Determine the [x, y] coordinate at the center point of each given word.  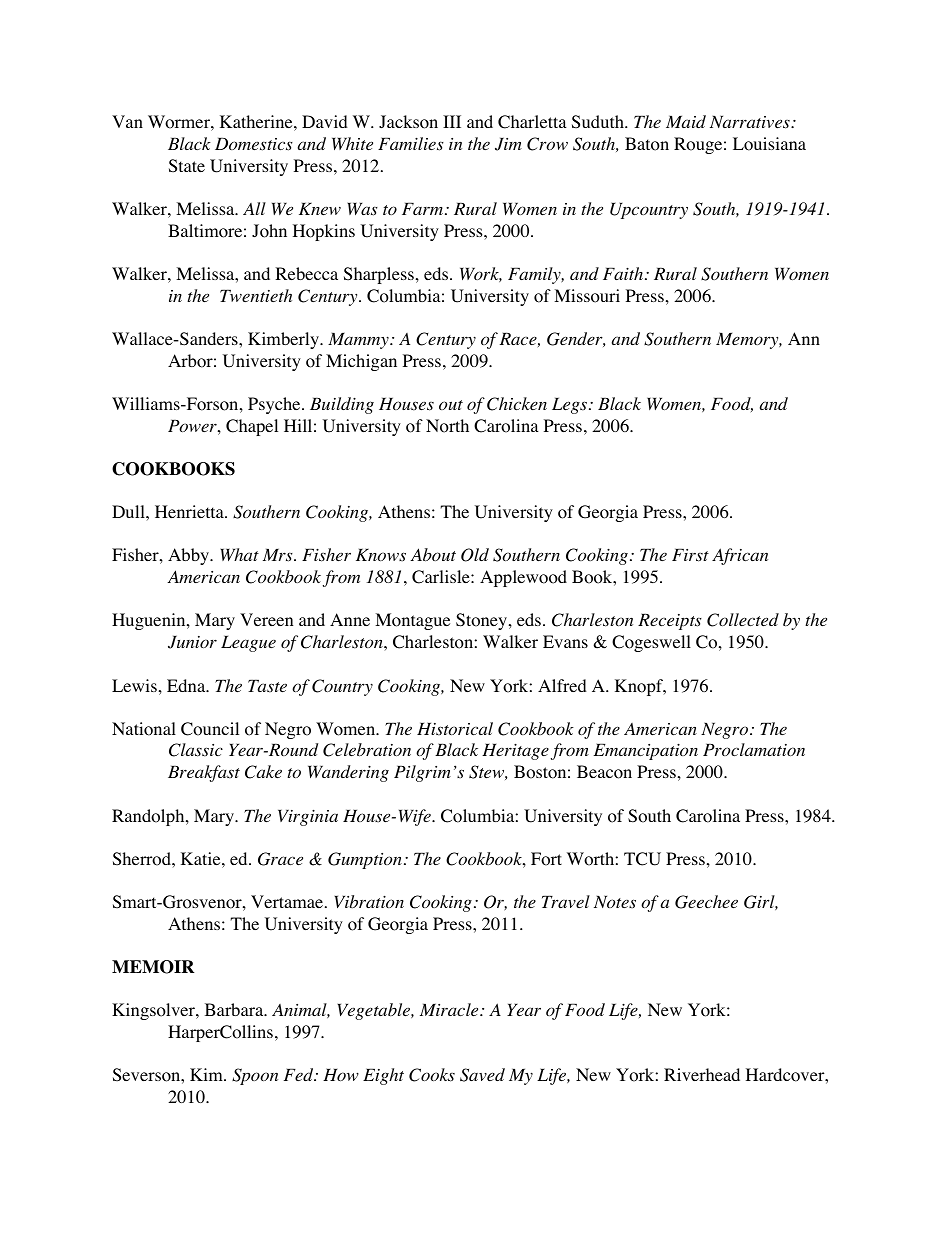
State [187, 166]
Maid [686, 121]
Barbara [235, 1009]
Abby [189, 556]
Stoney [483, 621]
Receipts [670, 622]
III [452, 121]
